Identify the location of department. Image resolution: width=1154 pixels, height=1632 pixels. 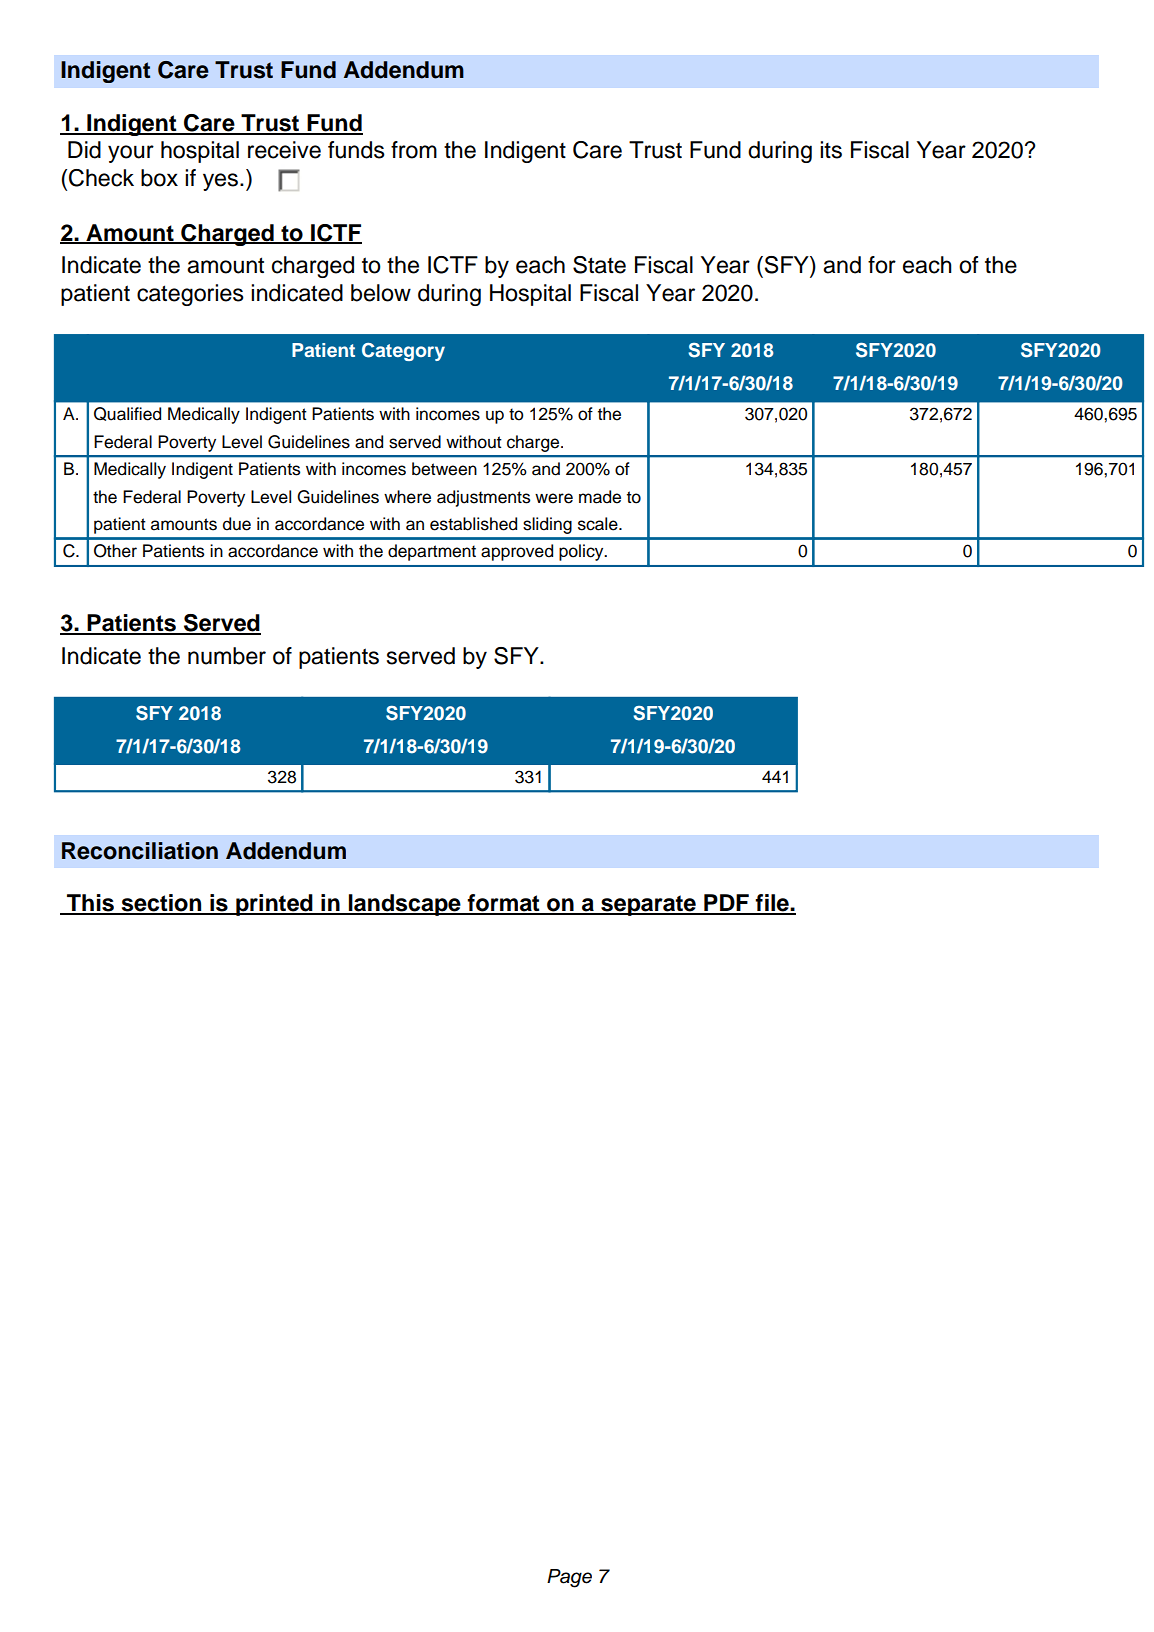
(432, 552).
